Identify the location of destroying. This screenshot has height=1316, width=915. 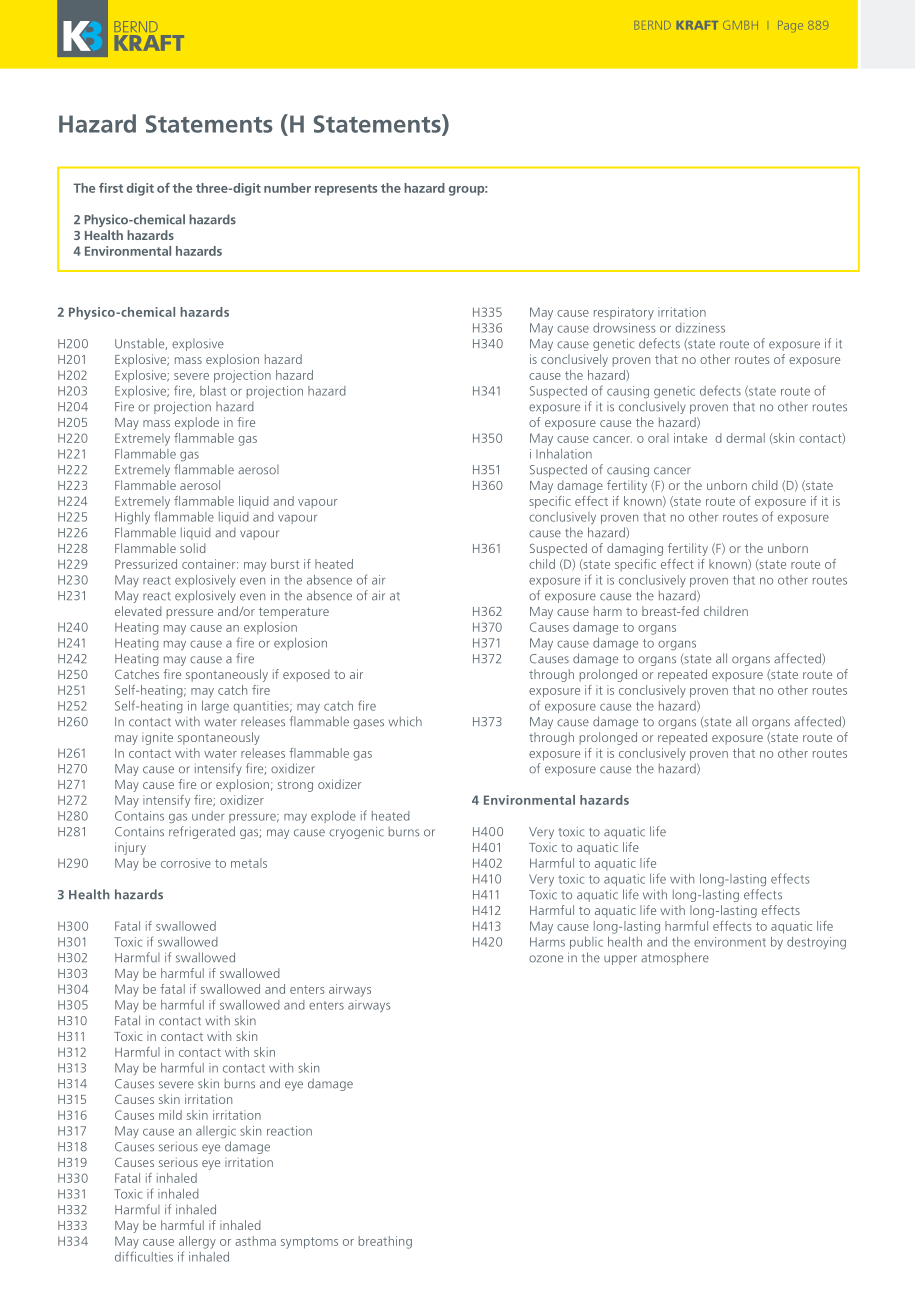
(816, 943).
